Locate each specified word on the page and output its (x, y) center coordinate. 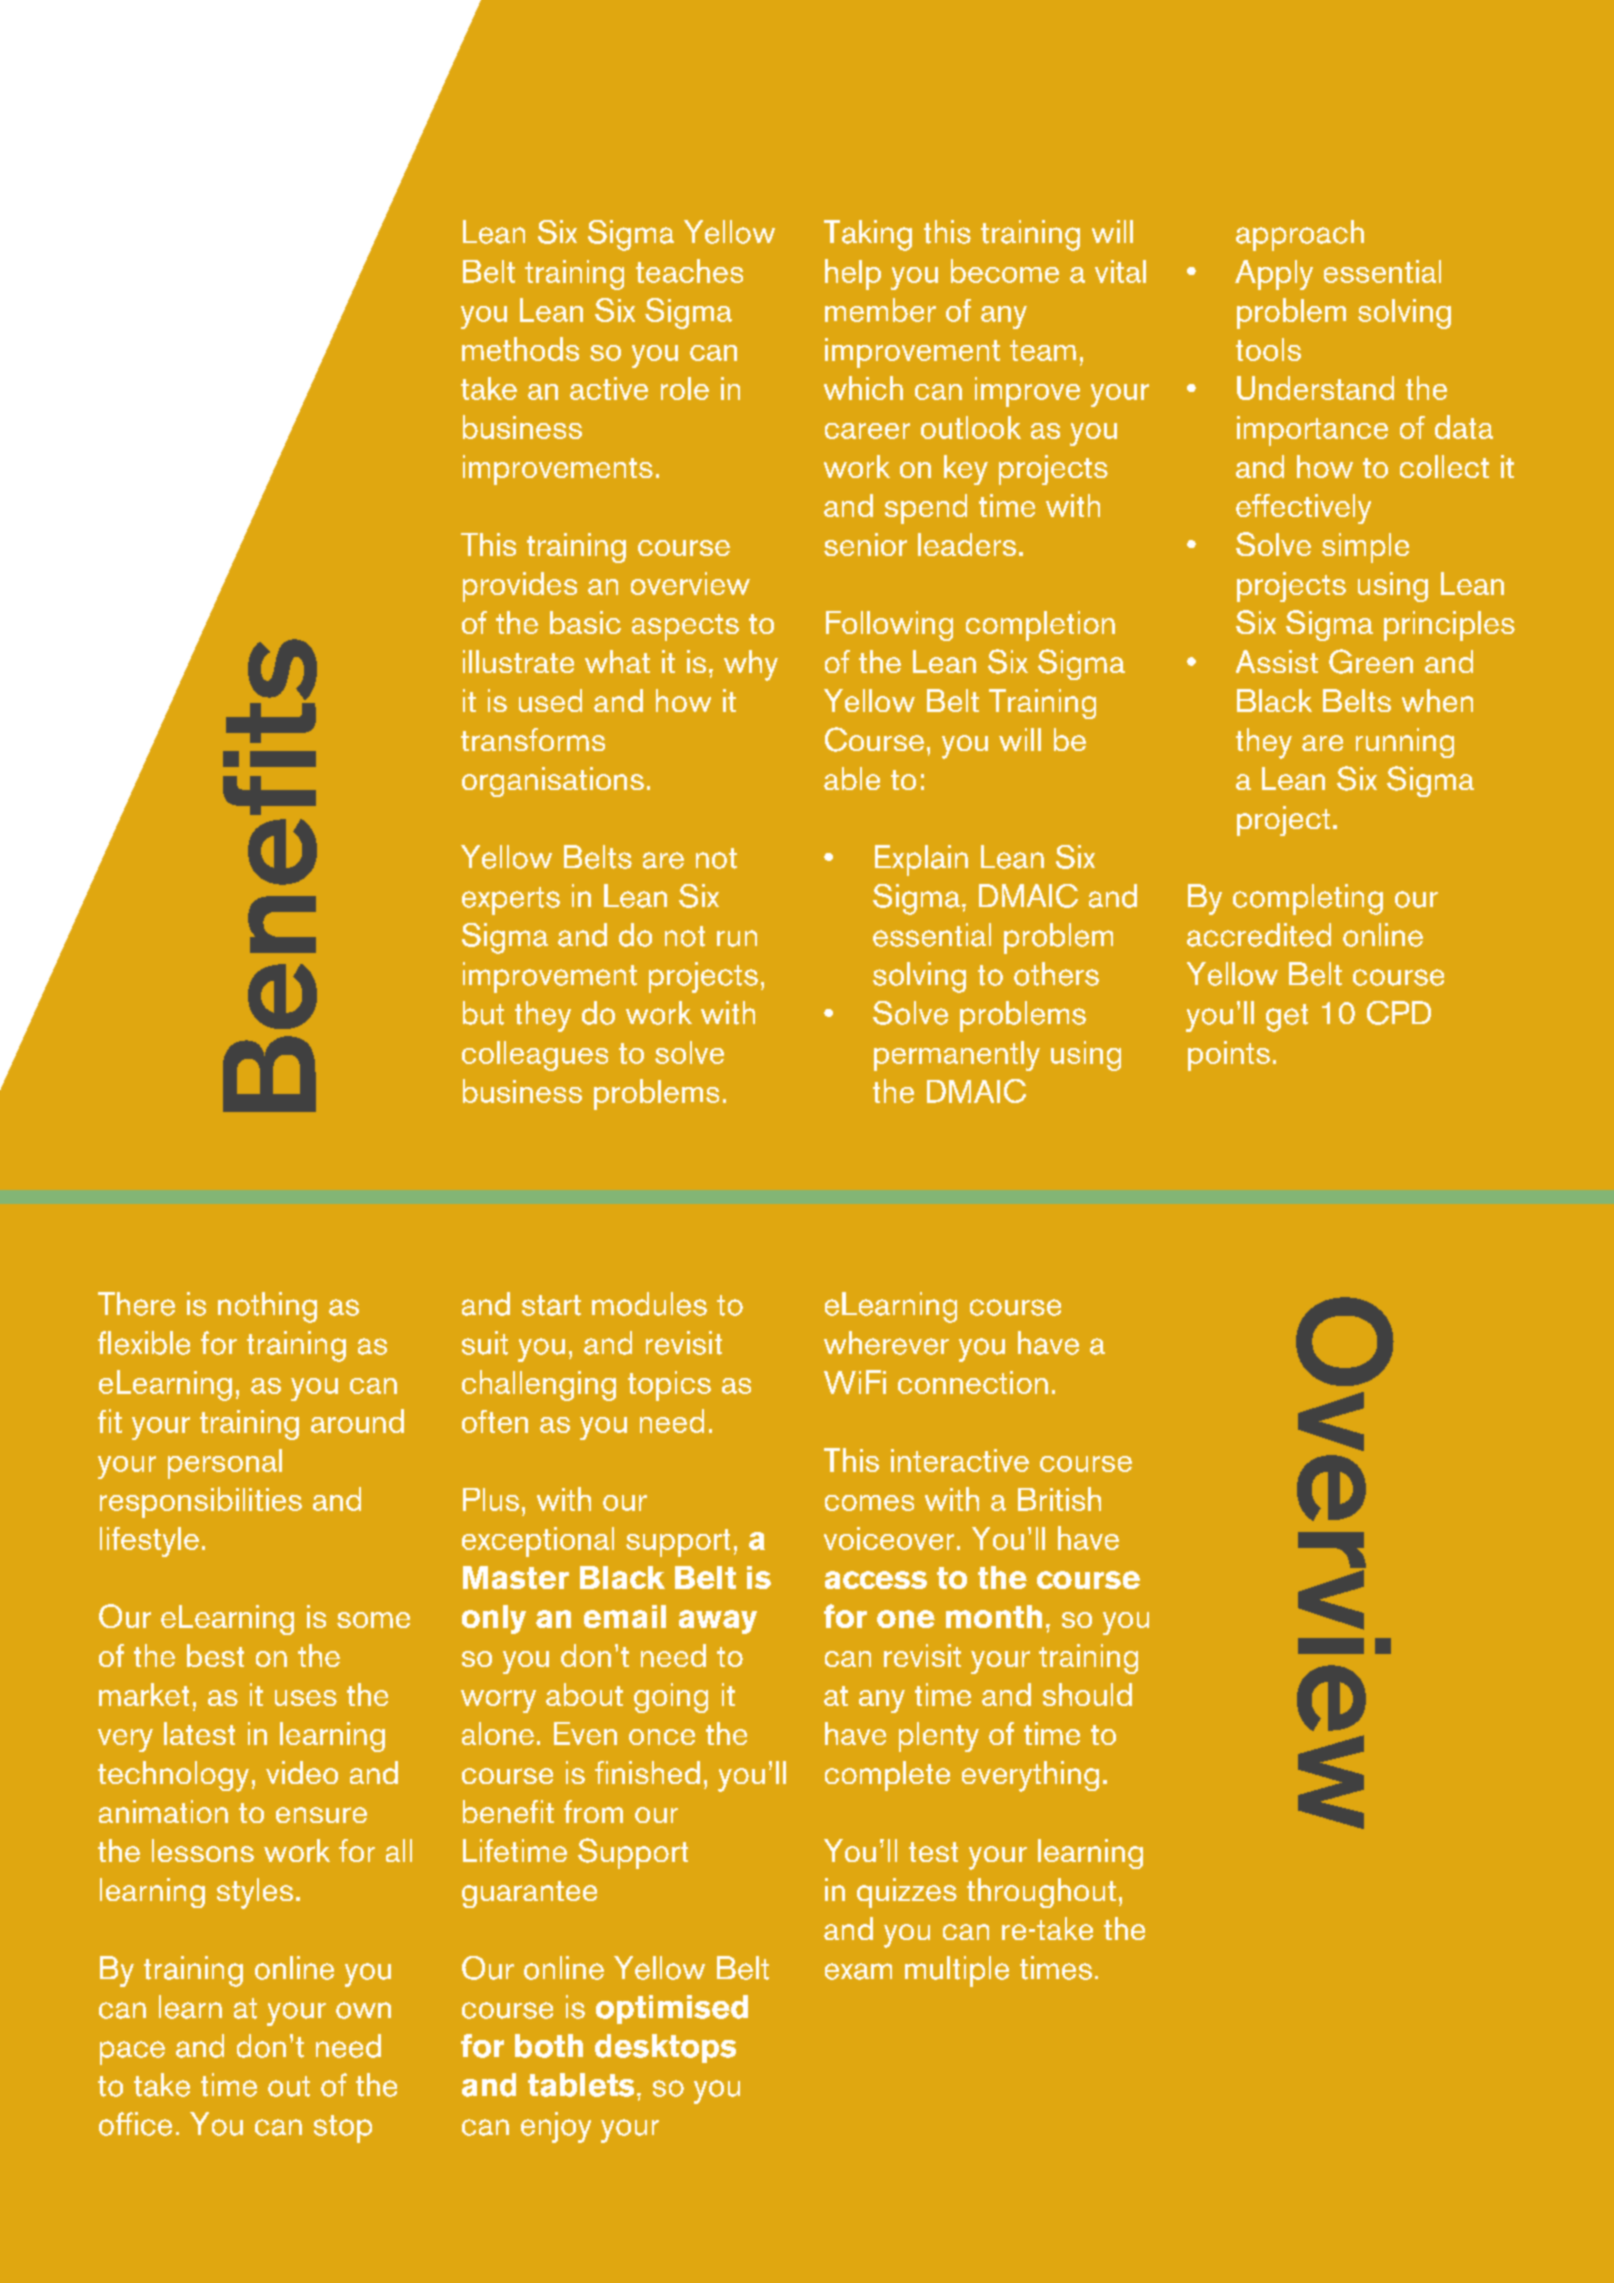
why (751, 665)
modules (649, 1304)
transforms (533, 739)
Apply (1274, 275)
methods (520, 349)
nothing (267, 1307)
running (1405, 743)
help (853, 274)
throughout (1041, 1893)
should (1087, 1694)
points (1229, 1056)
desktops (665, 2048)
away (718, 1622)
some (373, 1620)
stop (343, 2129)
